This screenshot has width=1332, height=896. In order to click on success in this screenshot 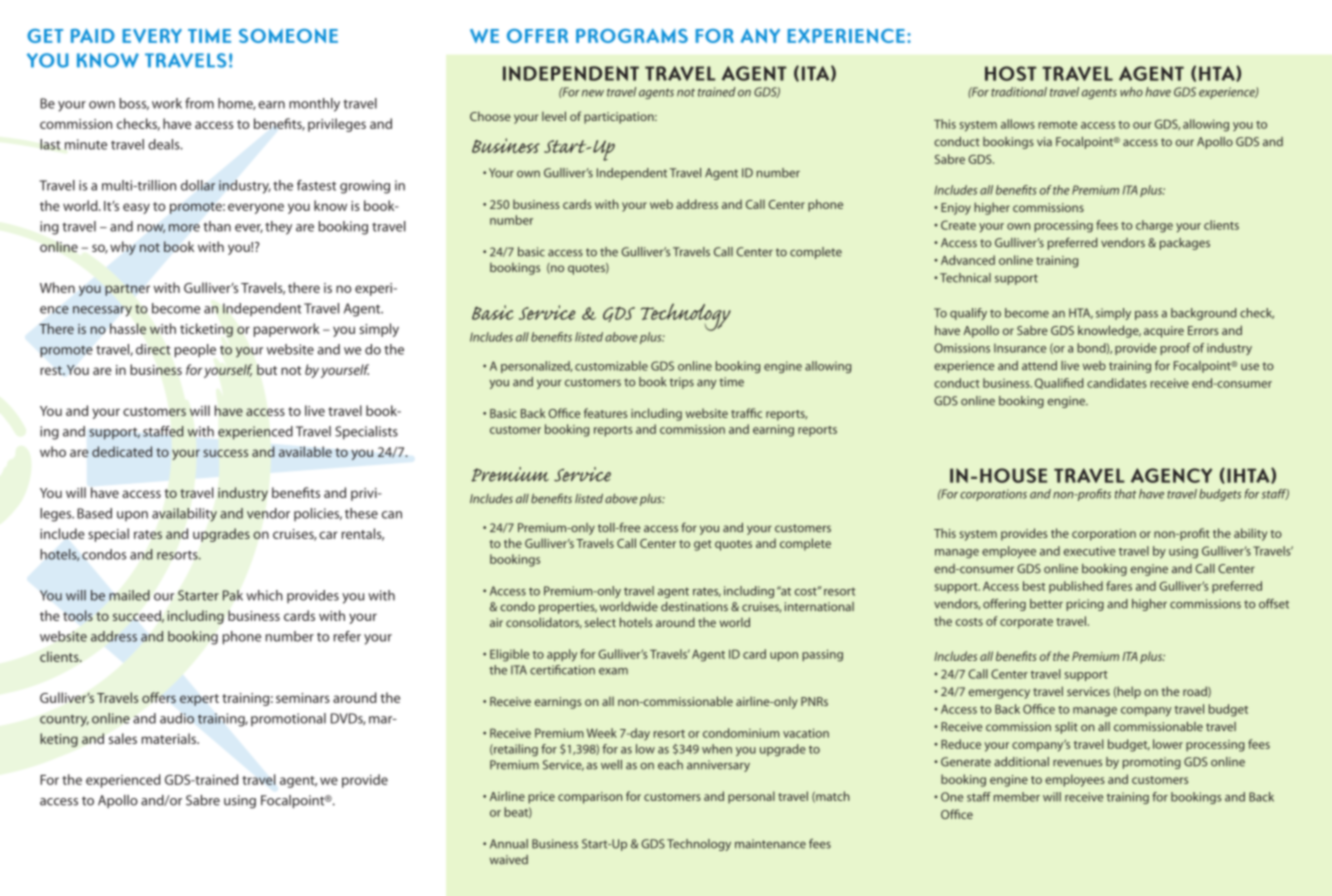, I will do `click(225, 453)`.
